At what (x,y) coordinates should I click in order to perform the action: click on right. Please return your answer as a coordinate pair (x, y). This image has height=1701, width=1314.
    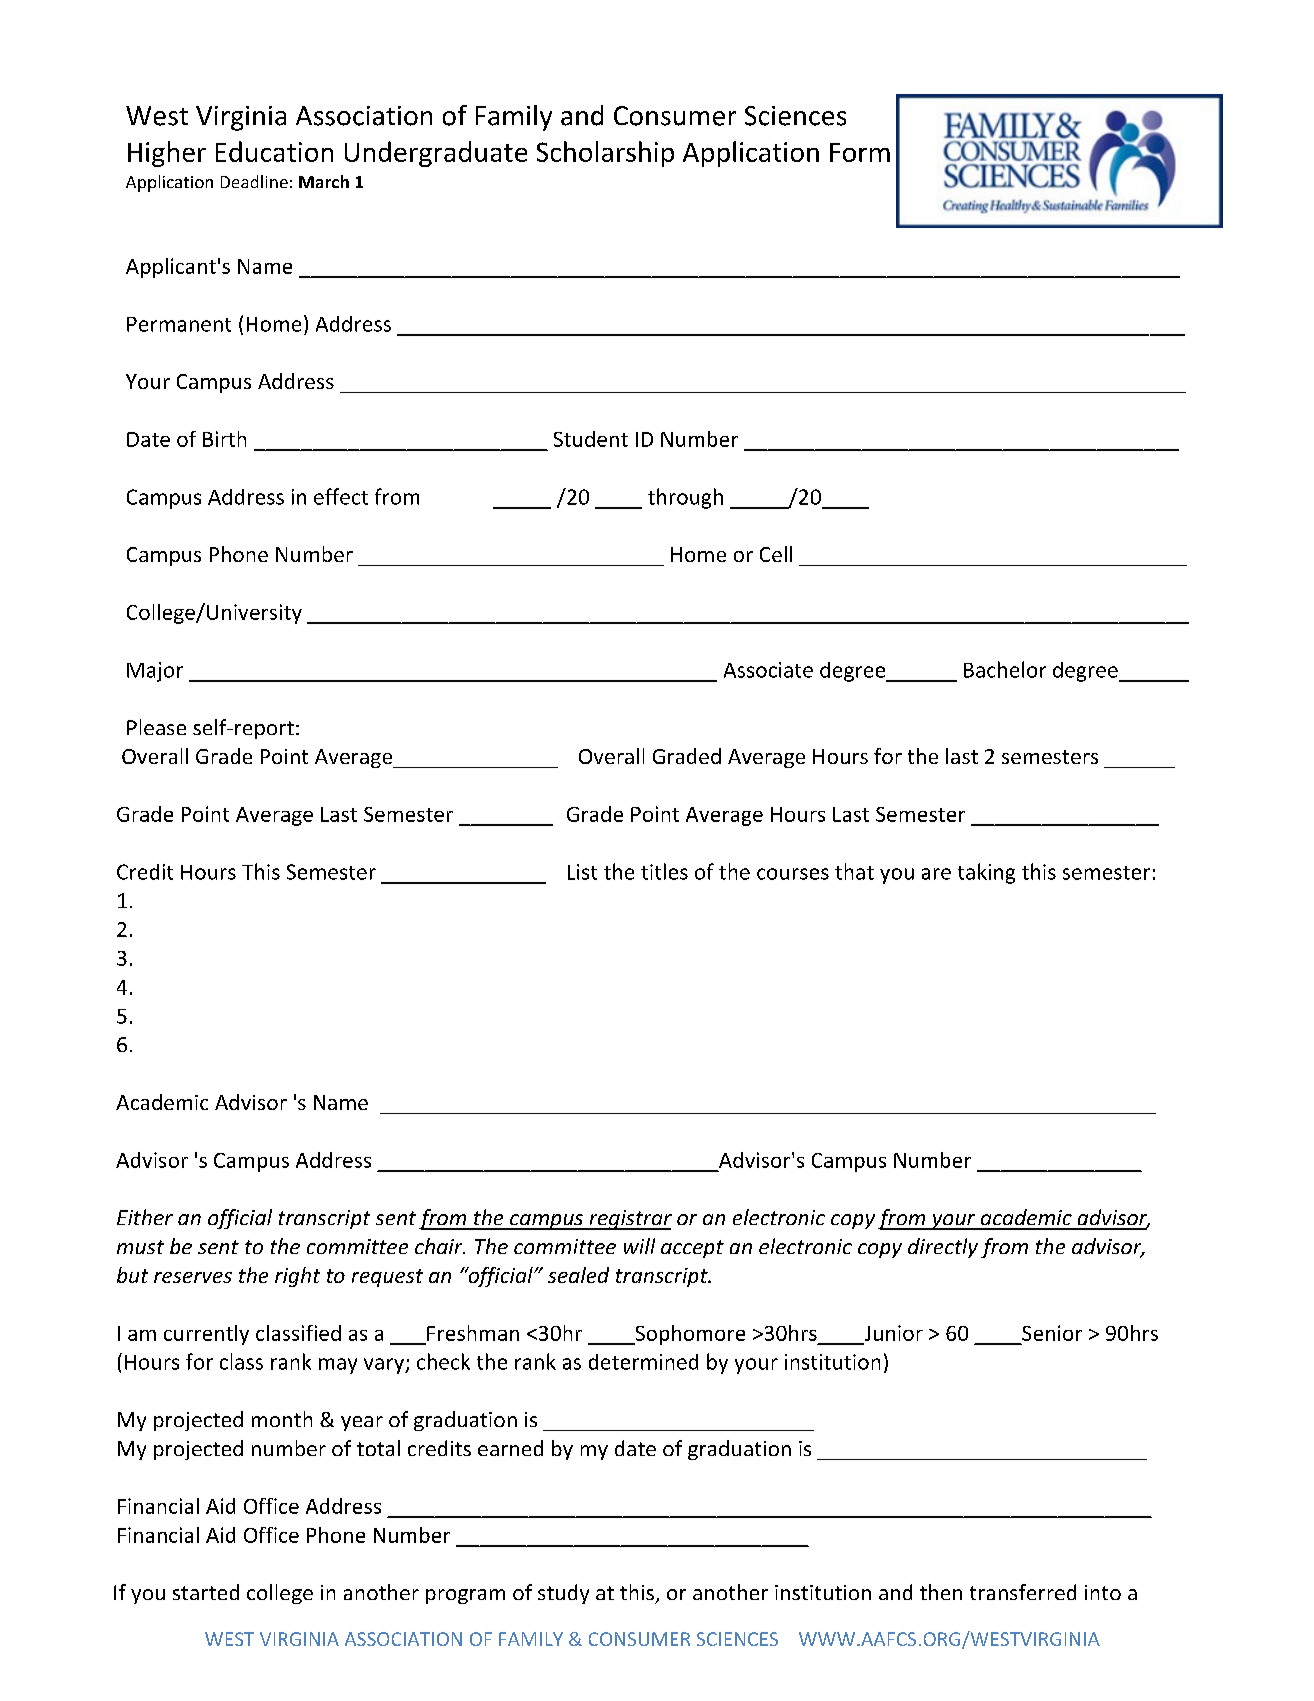
    Looking at the image, I should click on (297, 1277).
